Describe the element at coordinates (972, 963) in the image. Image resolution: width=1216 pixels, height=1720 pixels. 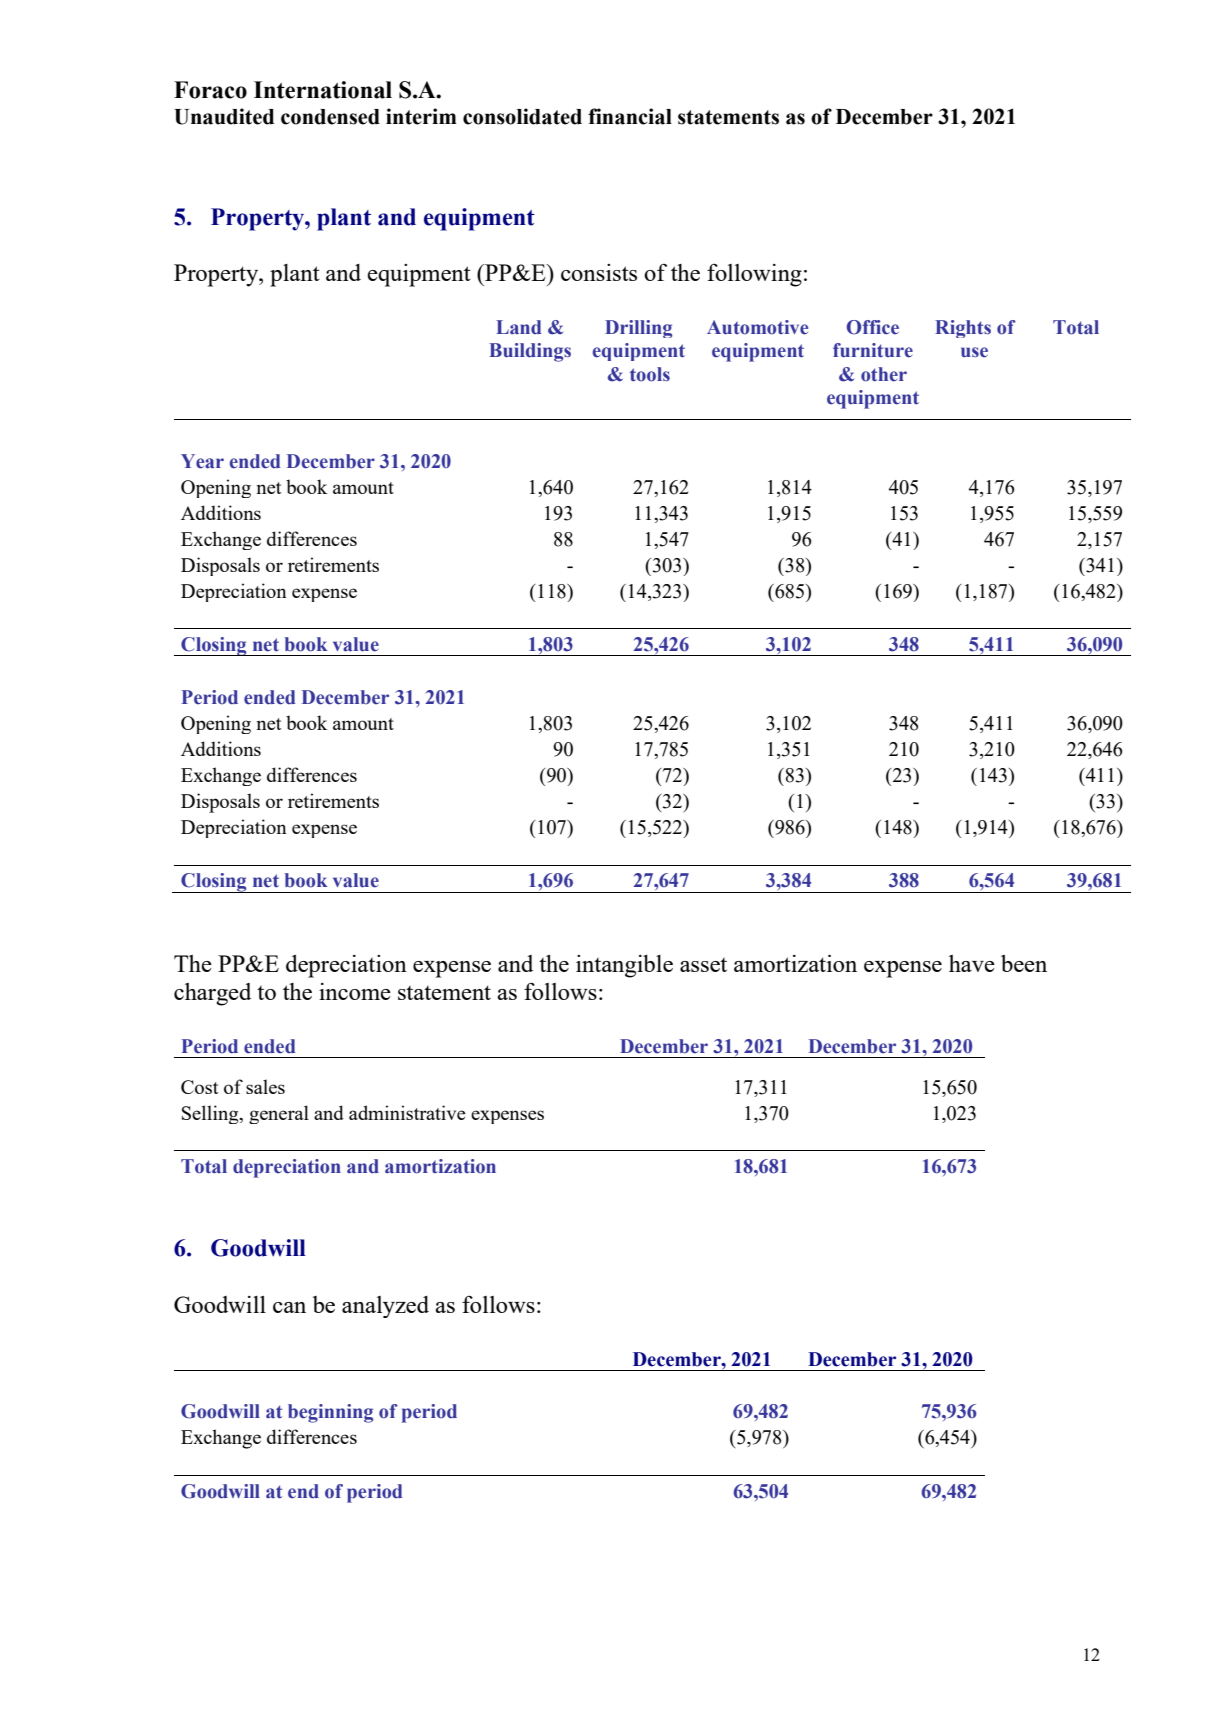
I see `have` at that location.
